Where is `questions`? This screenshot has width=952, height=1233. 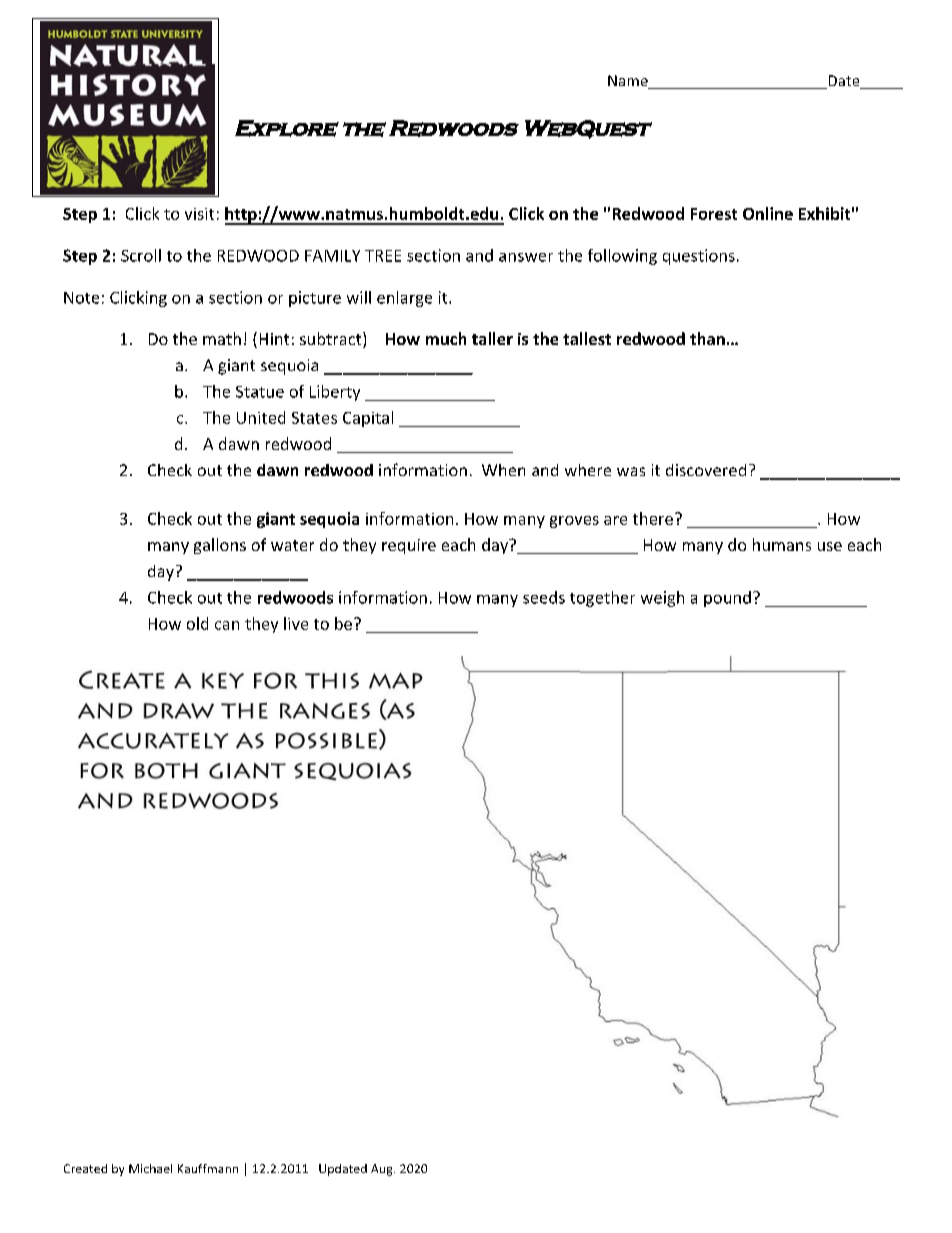
questions is located at coordinates (699, 257).
